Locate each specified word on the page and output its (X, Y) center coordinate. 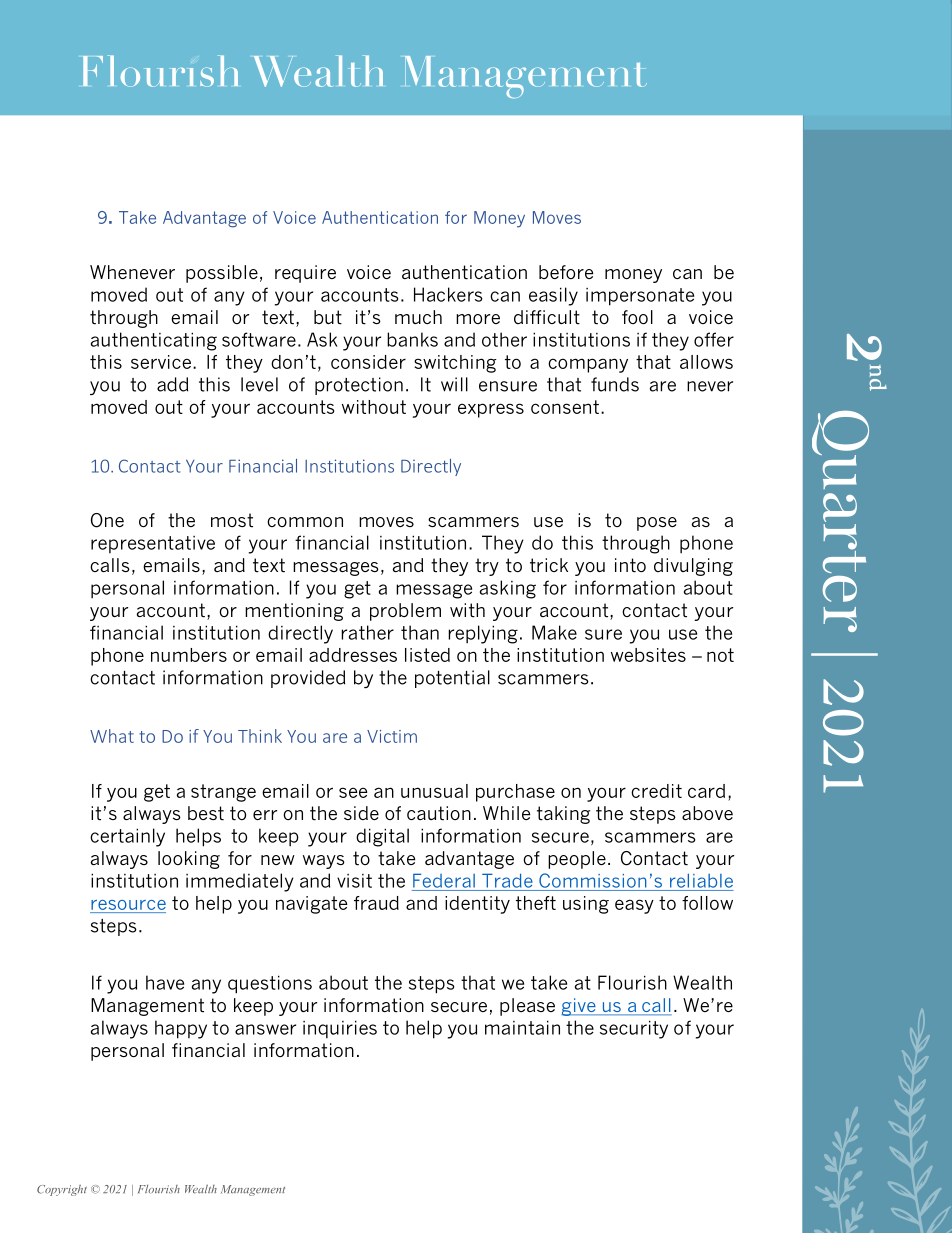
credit (656, 791)
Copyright (62, 1190)
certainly (127, 837)
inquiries (340, 1029)
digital (382, 837)
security (634, 1029)
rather (367, 632)
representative (153, 544)
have (165, 982)
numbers (189, 655)
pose (657, 524)
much (418, 317)
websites (648, 655)
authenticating (154, 341)
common (305, 522)
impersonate (640, 297)
